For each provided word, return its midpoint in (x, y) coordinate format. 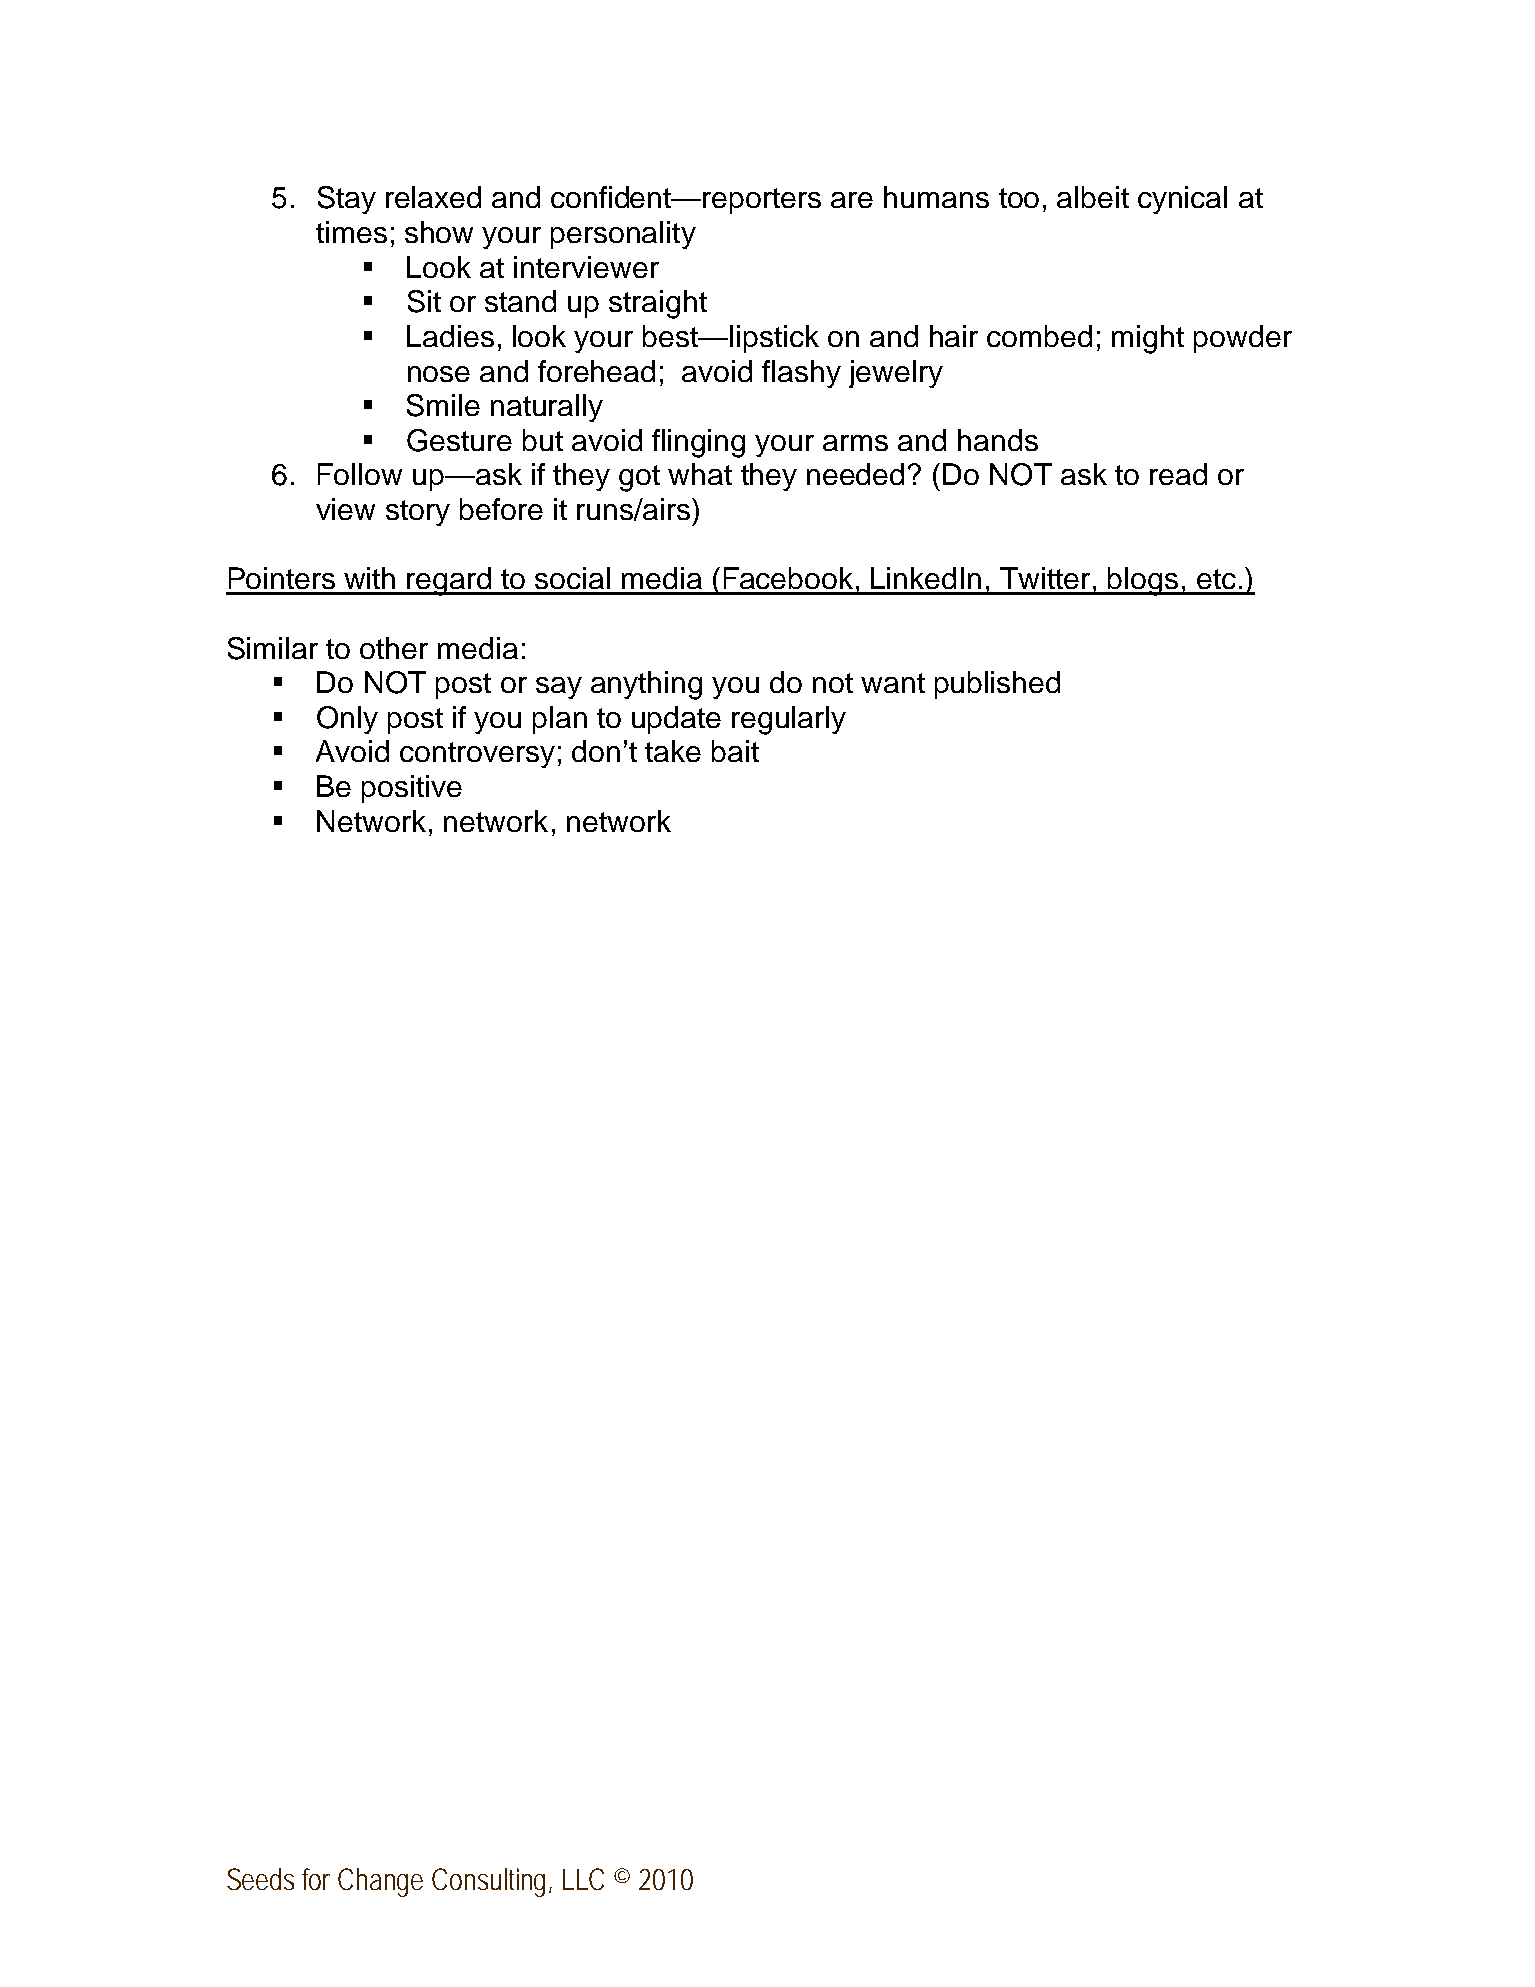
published (997, 685)
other (394, 648)
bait (735, 751)
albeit (1093, 197)
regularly (789, 720)
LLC (583, 1879)
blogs (1144, 581)
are (852, 200)
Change (380, 1882)
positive (412, 789)
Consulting (491, 1882)
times (351, 232)
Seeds (260, 1879)
